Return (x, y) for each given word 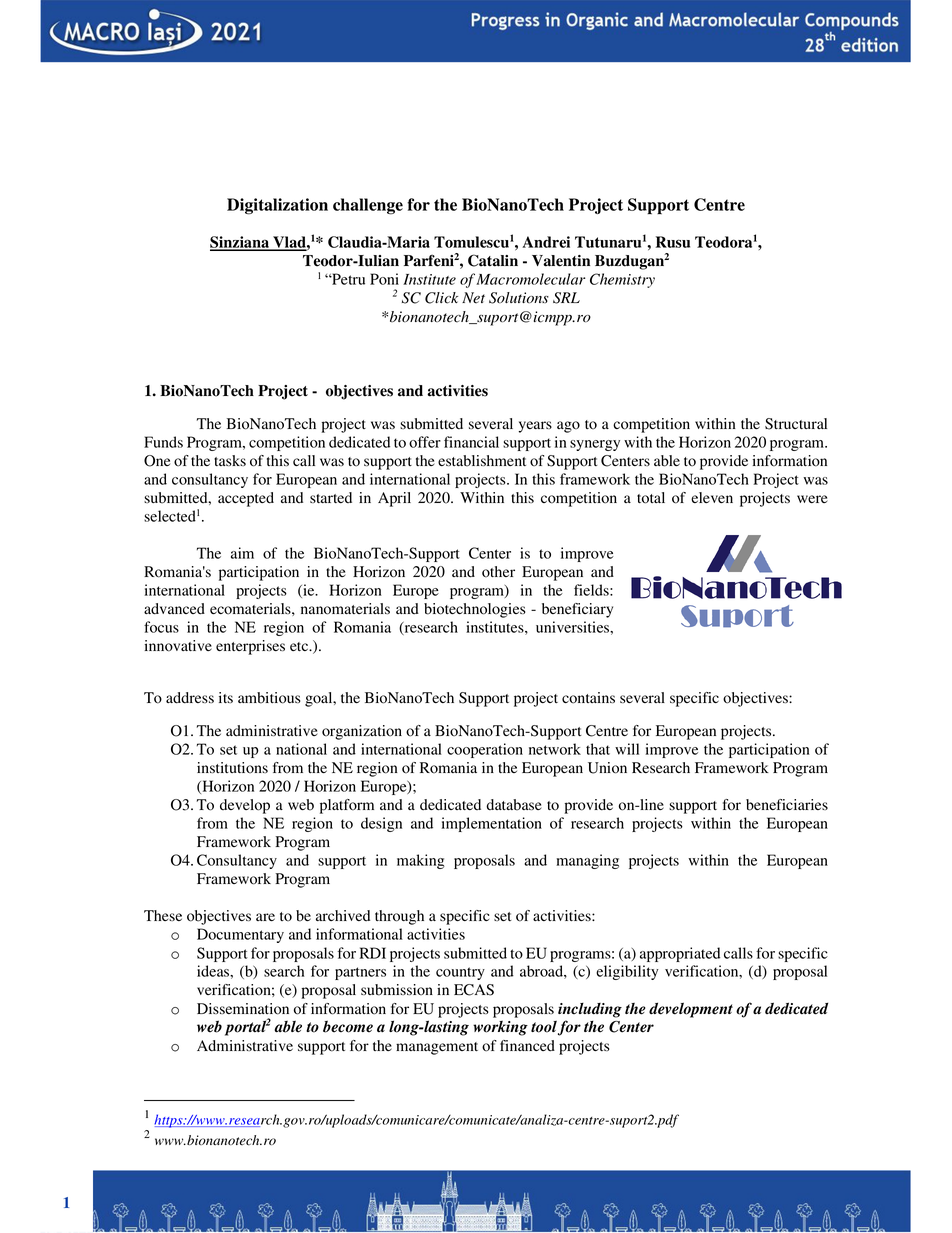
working (500, 1028)
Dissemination (243, 1009)
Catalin (493, 260)
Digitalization (277, 206)
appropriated (680, 954)
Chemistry (622, 280)
